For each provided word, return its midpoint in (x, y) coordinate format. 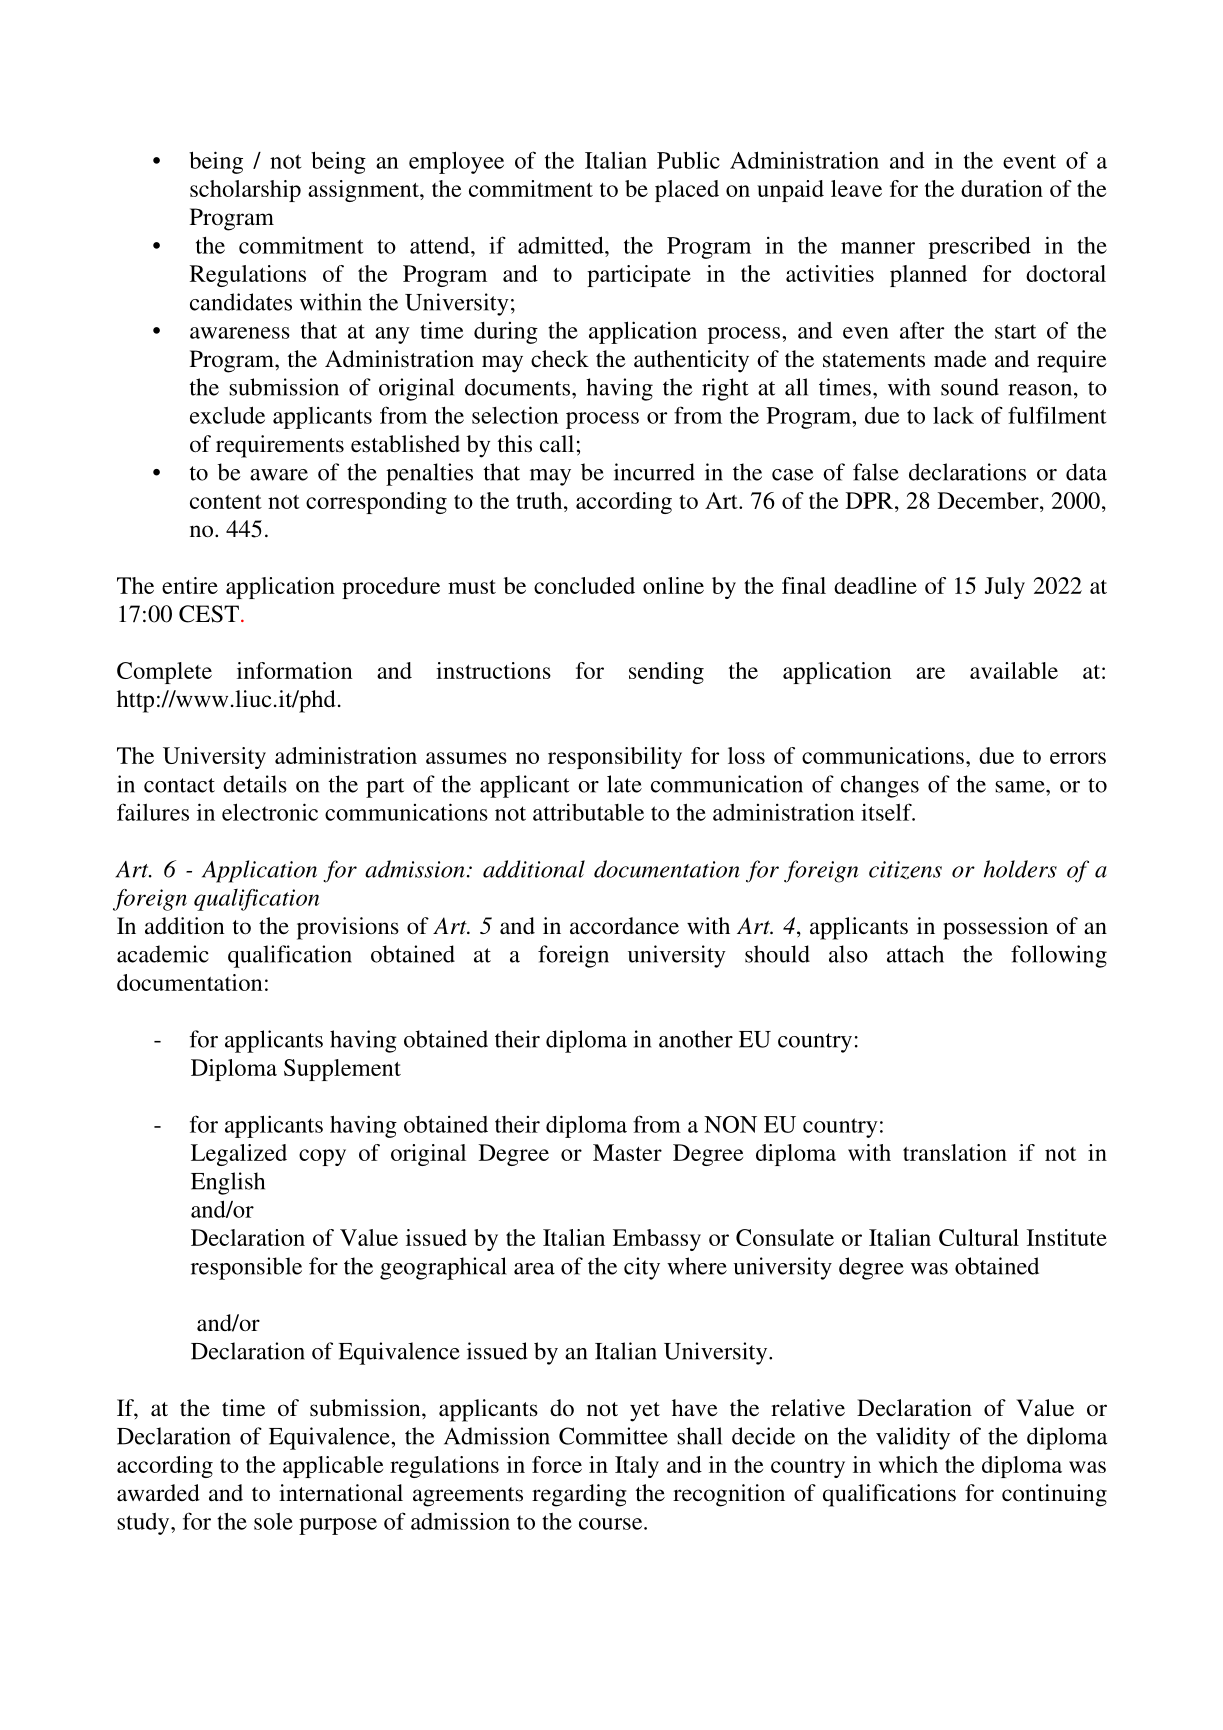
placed (687, 191)
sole (273, 1521)
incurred (654, 472)
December (989, 500)
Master (627, 1152)
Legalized (239, 1155)
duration (1002, 188)
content (226, 502)
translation (955, 1152)
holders (1020, 869)
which (908, 1464)
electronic (270, 812)
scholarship (245, 191)
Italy (637, 1467)
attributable (588, 812)
